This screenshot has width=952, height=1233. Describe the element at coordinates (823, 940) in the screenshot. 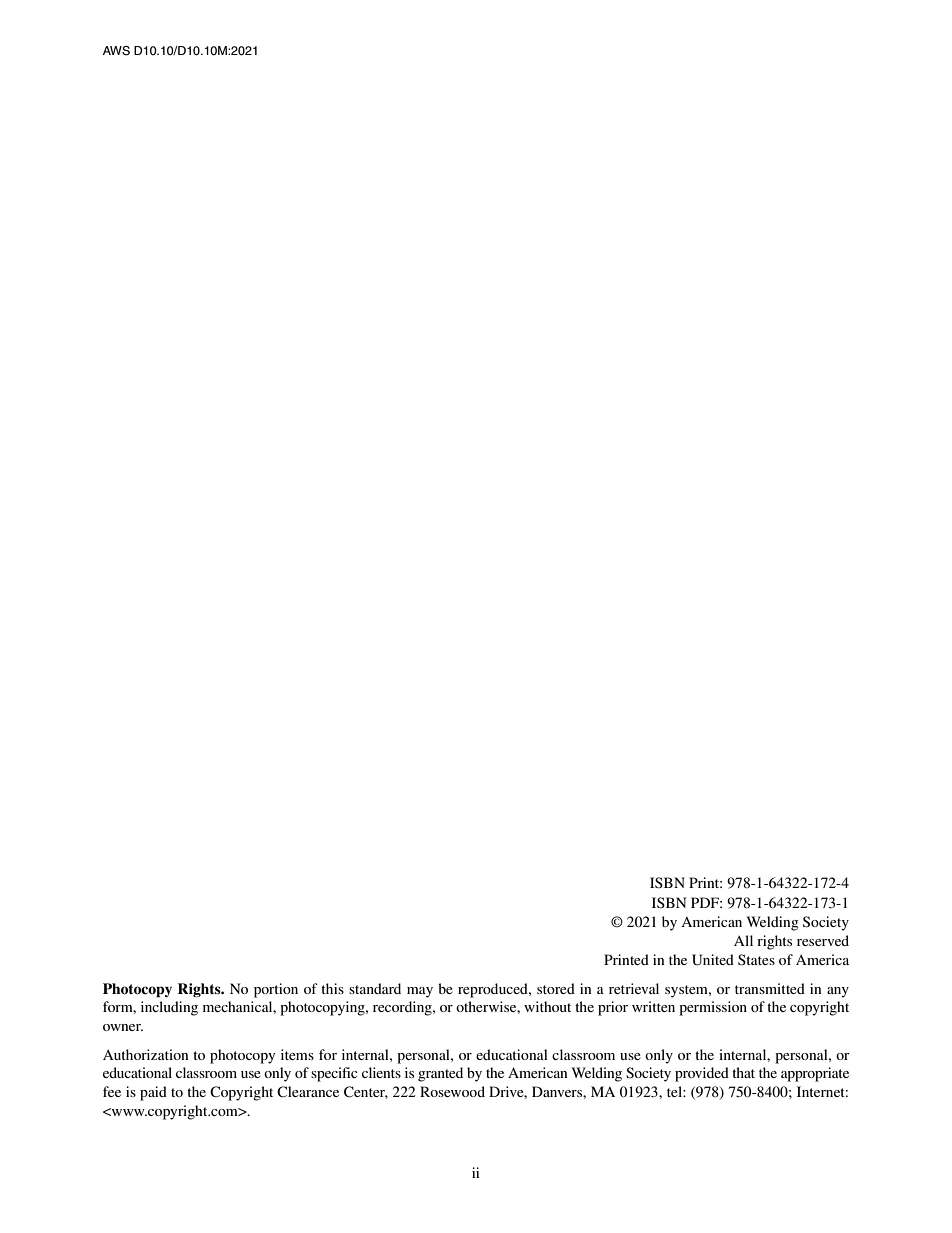

I see `reserved` at that location.
